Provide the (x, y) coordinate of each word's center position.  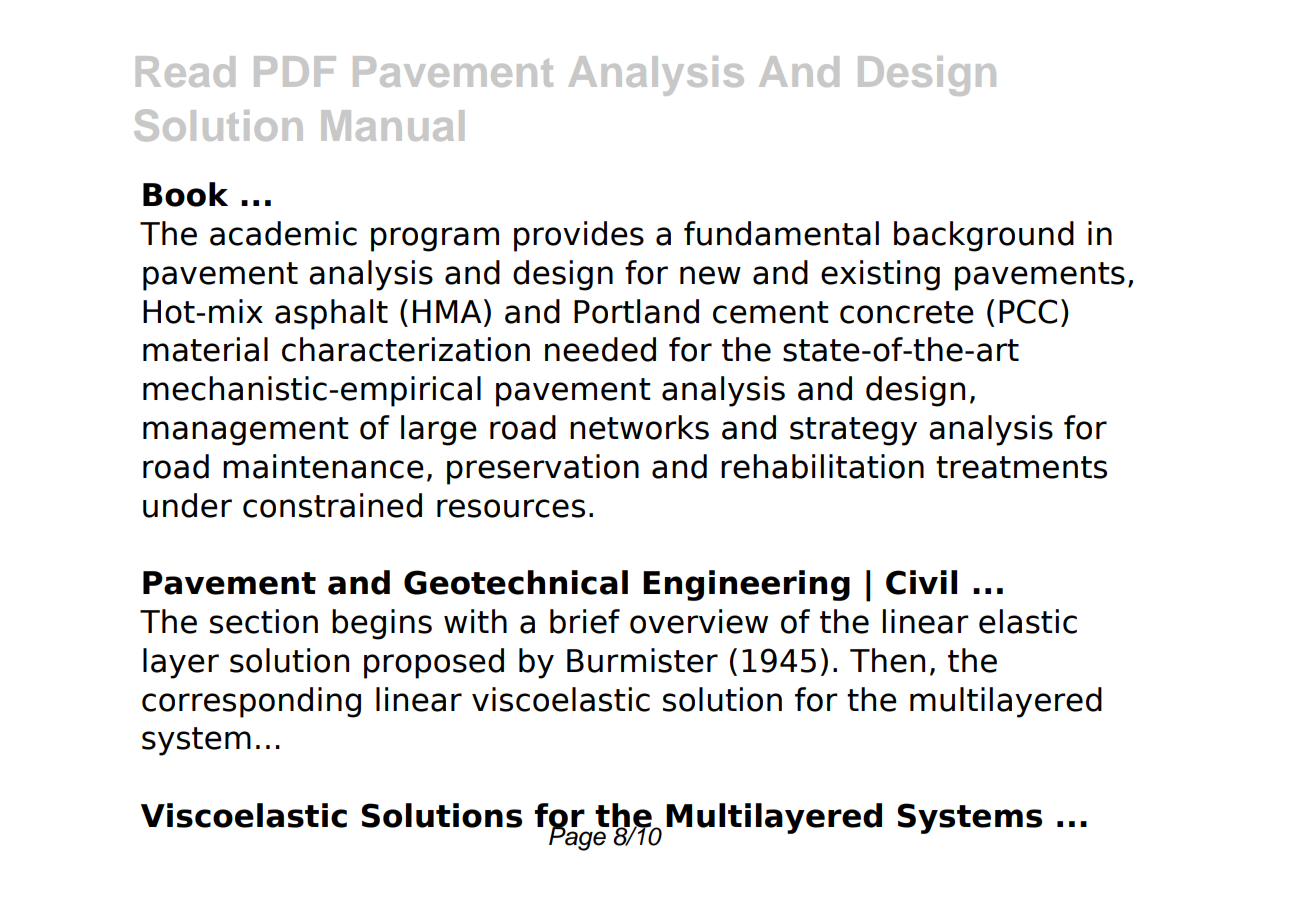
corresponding (251, 702)
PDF (295, 71)
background (984, 236)
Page (578, 837)
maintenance (323, 466)
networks (639, 427)
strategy (853, 431)
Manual (392, 125)
